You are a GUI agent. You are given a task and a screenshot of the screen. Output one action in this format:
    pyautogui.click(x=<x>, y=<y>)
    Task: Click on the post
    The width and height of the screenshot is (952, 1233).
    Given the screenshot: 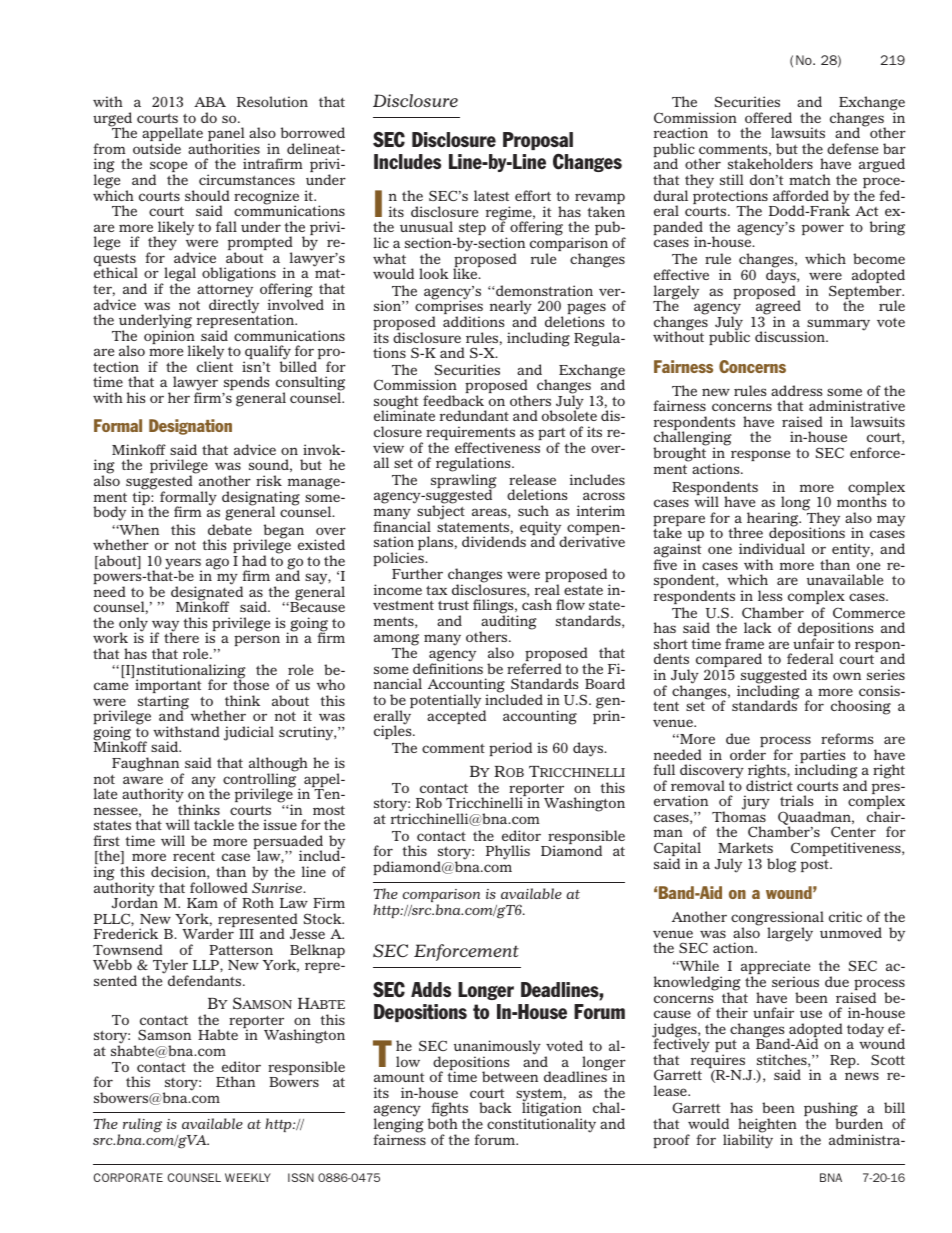 What is the action you would take?
    pyautogui.click(x=816, y=865)
